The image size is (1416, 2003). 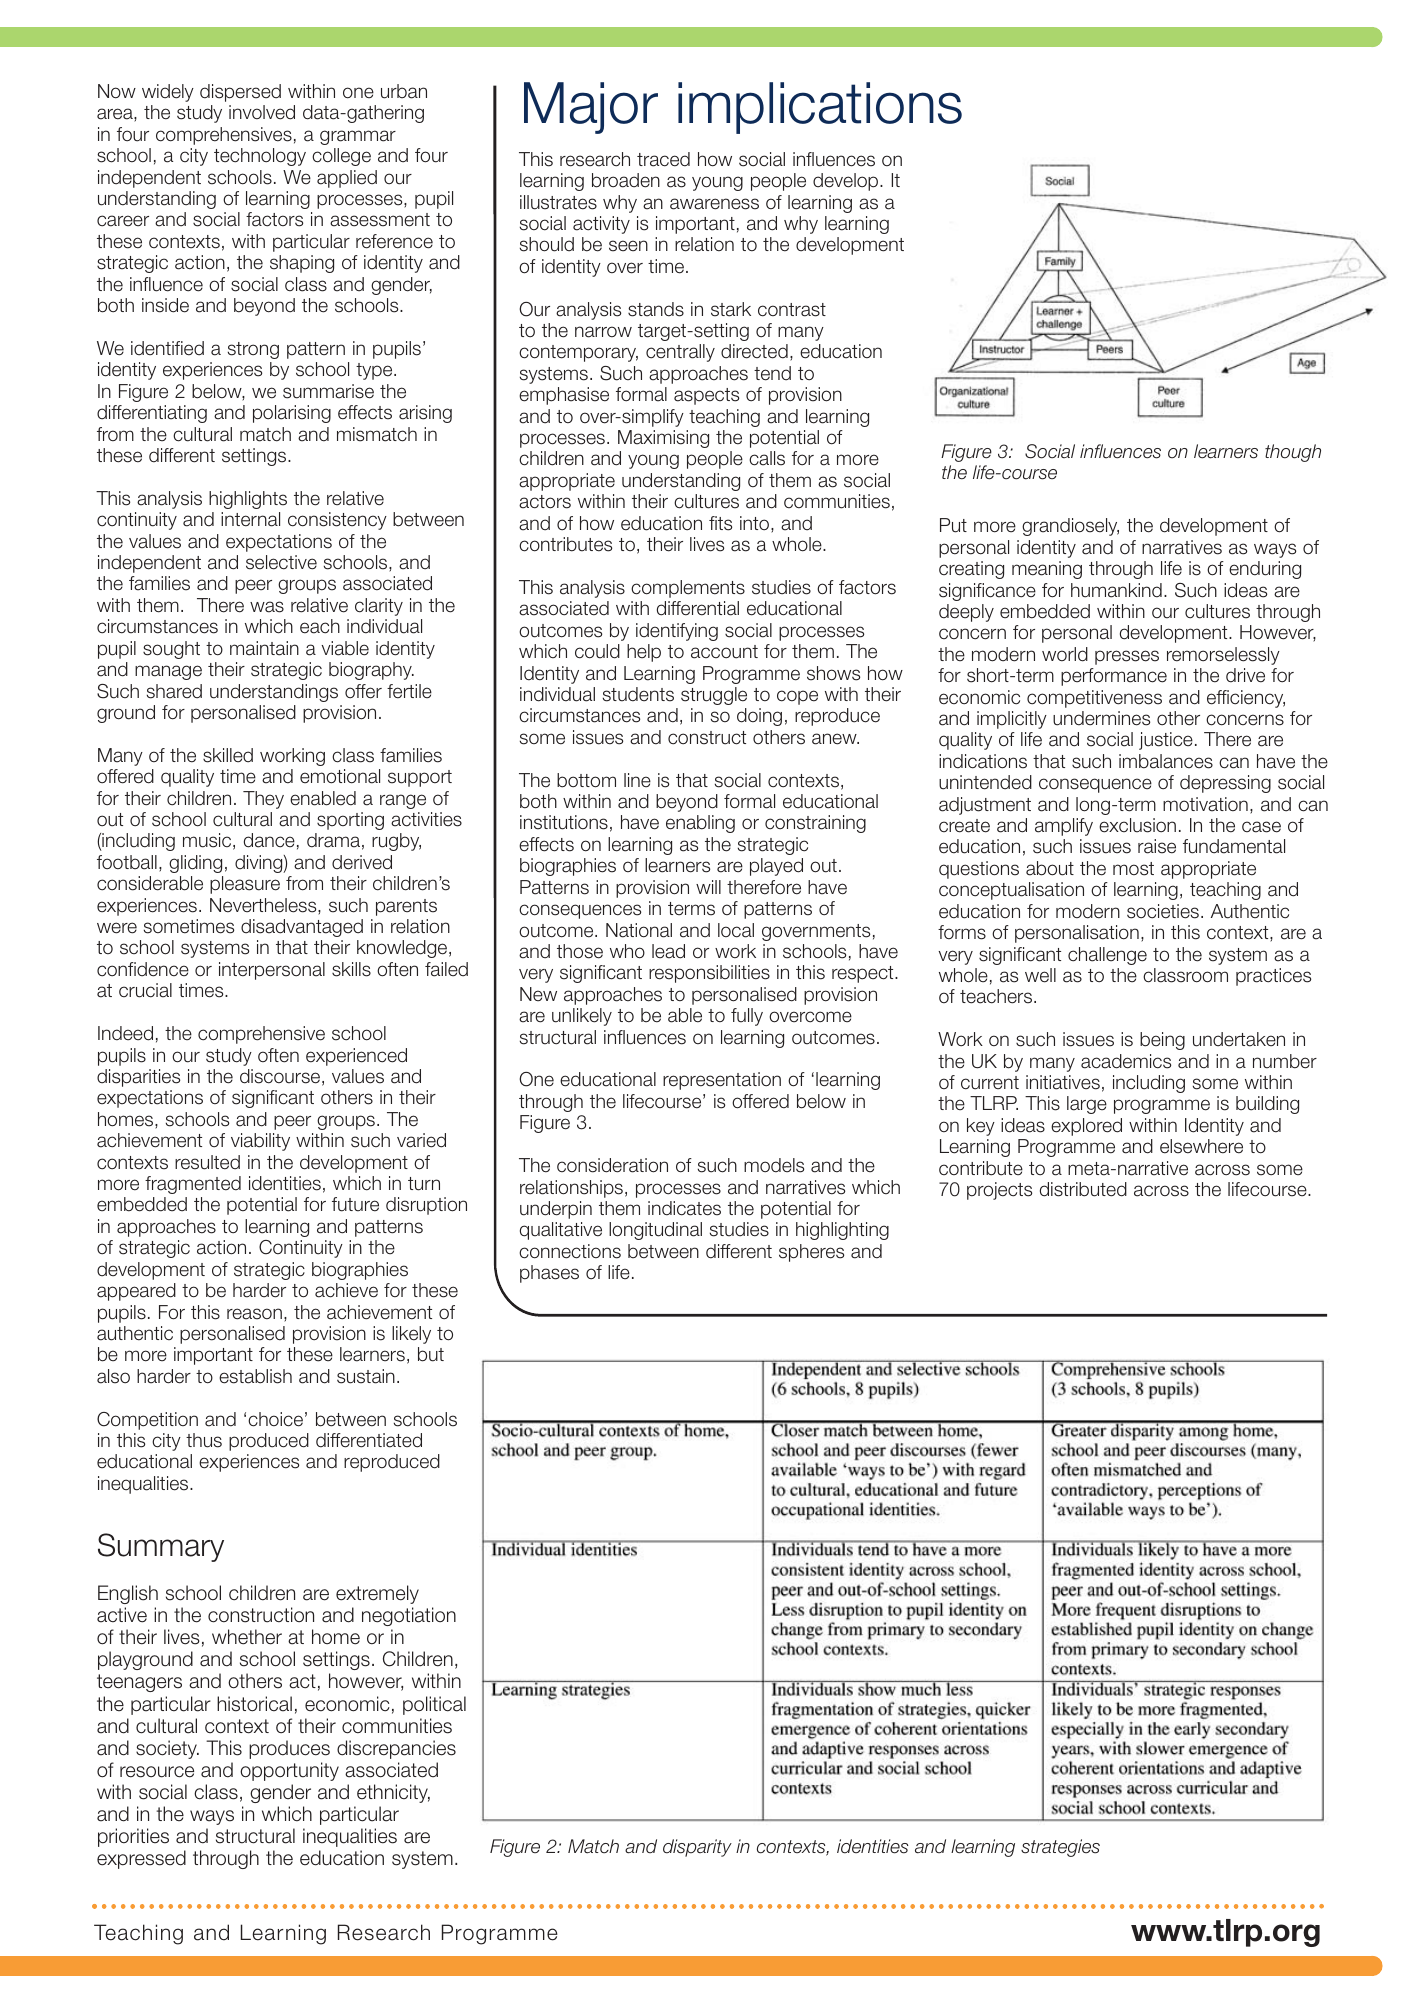 I want to click on responsibilities, so click(x=709, y=974).
